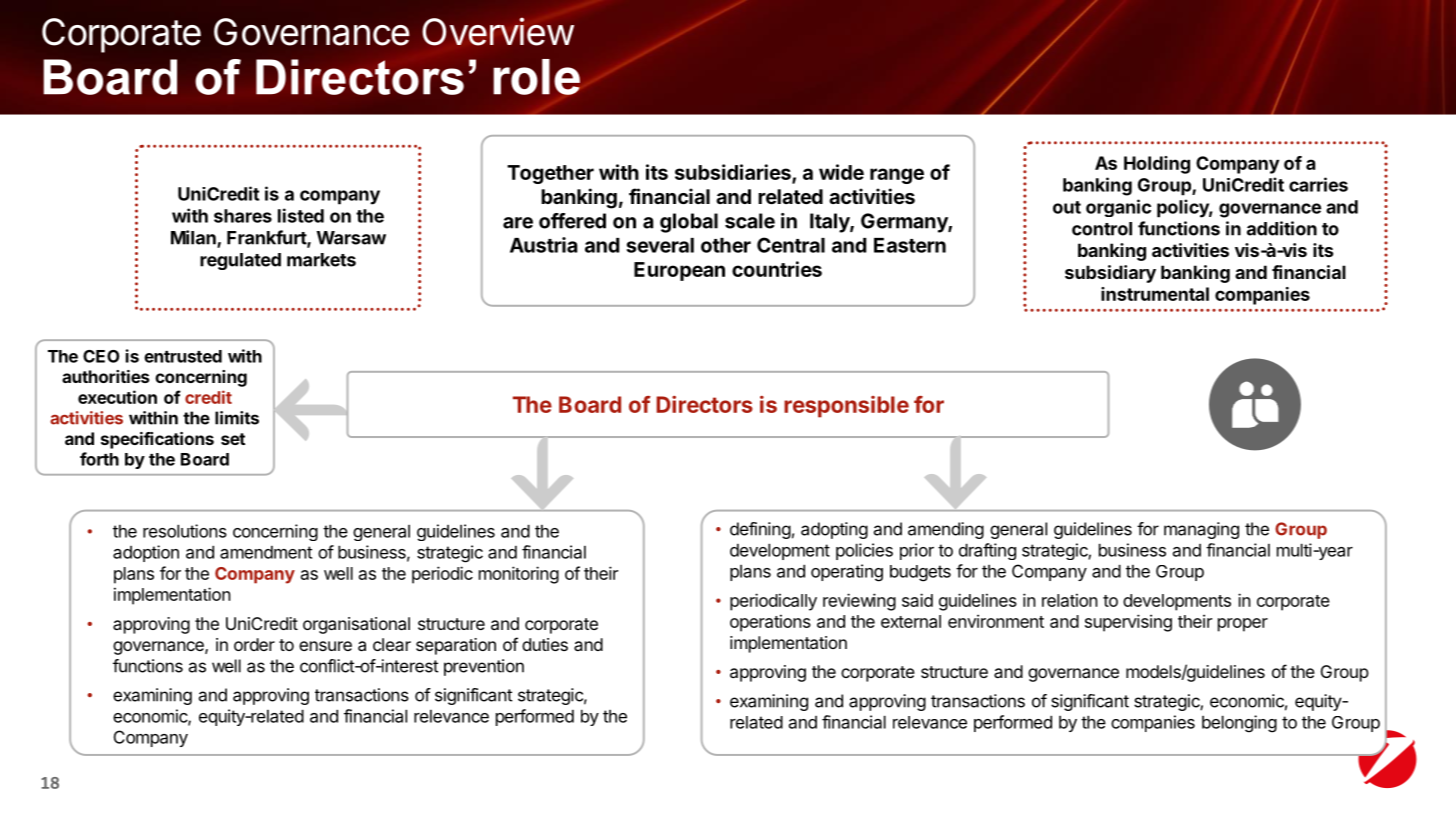 This document has width=1456, height=819. What do you see at coordinates (1155, 294) in the document?
I see `instrumental` at bounding box center [1155, 294].
